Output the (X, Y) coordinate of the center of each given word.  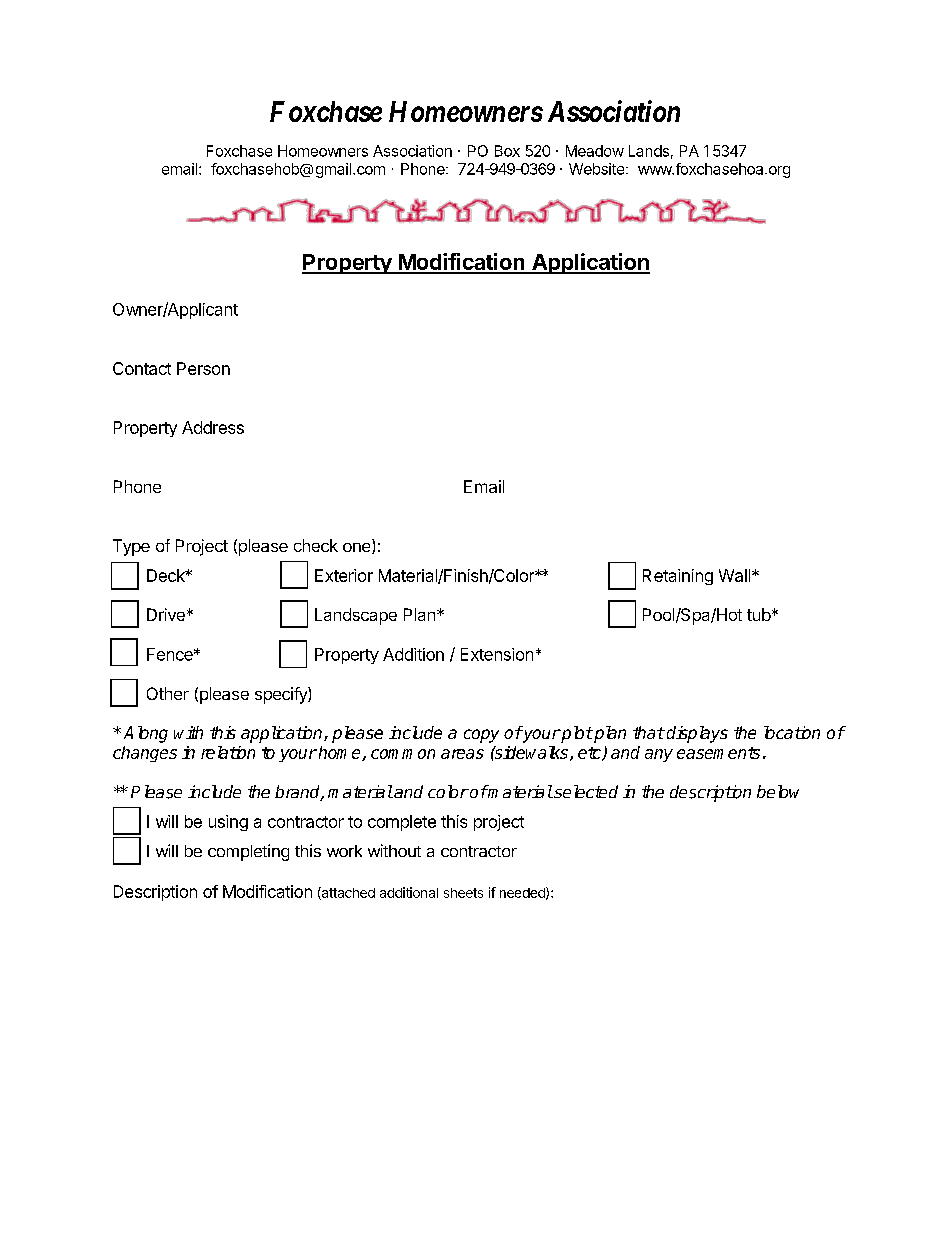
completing (248, 852)
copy (481, 736)
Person (203, 368)
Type (131, 547)
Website (598, 169)
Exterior (344, 575)
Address (213, 427)
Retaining (678, 577)
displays (697, 734)
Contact (142, 368)
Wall (736, 575)
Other (168, 693)
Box (507, 151)
